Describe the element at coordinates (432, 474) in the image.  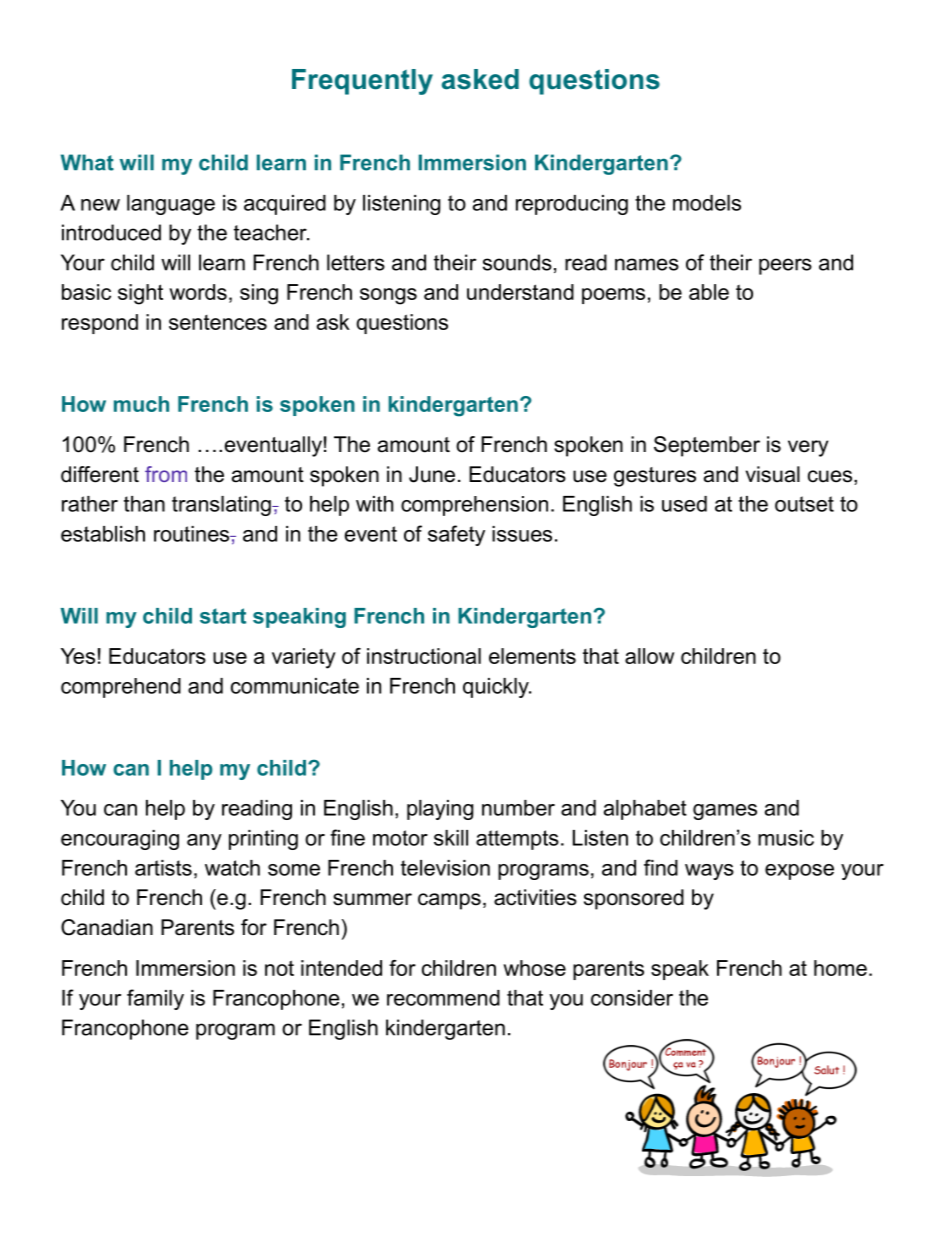
I see `June` at that location.
